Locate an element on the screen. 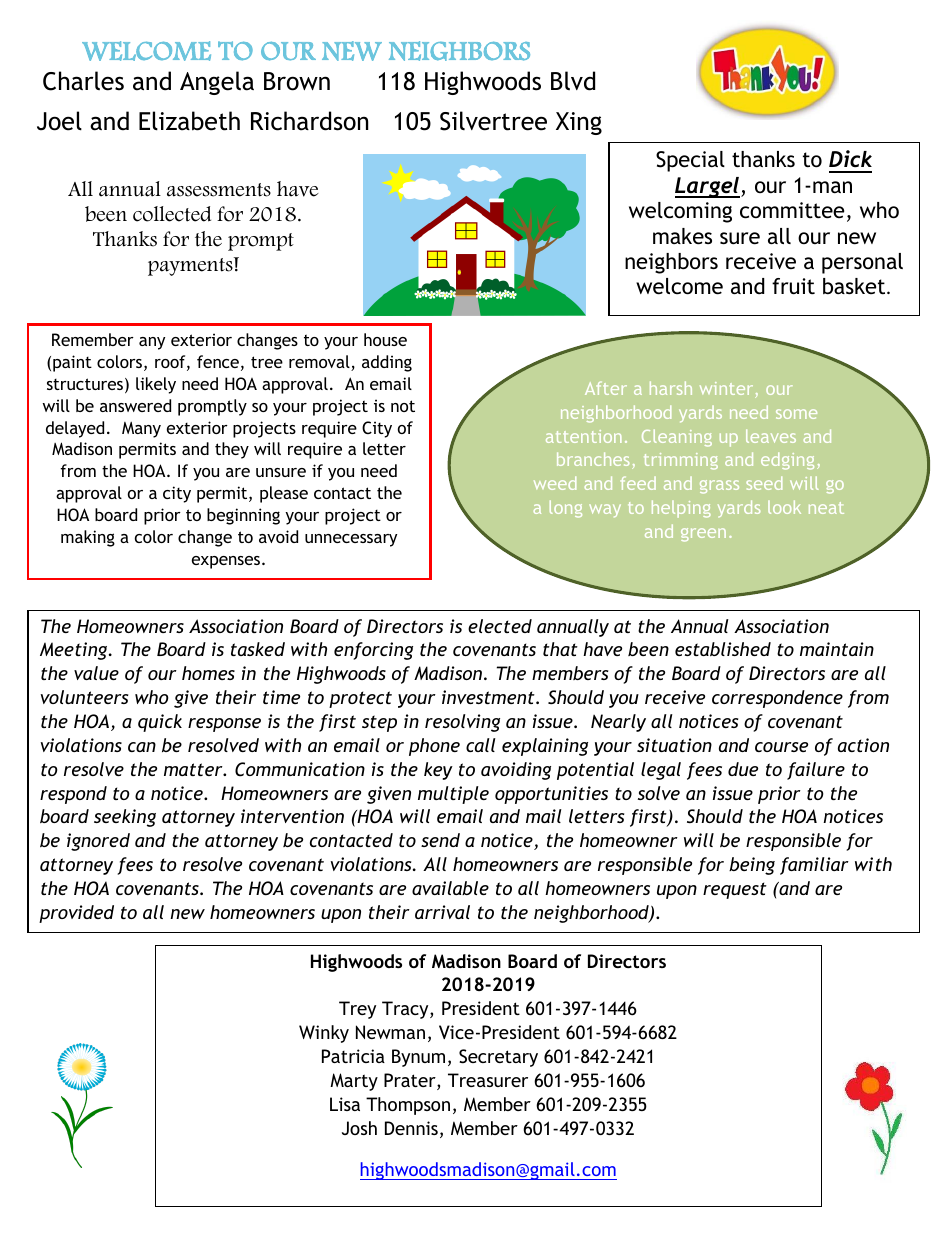  Thompson is located at coordinates (408, 1106).
